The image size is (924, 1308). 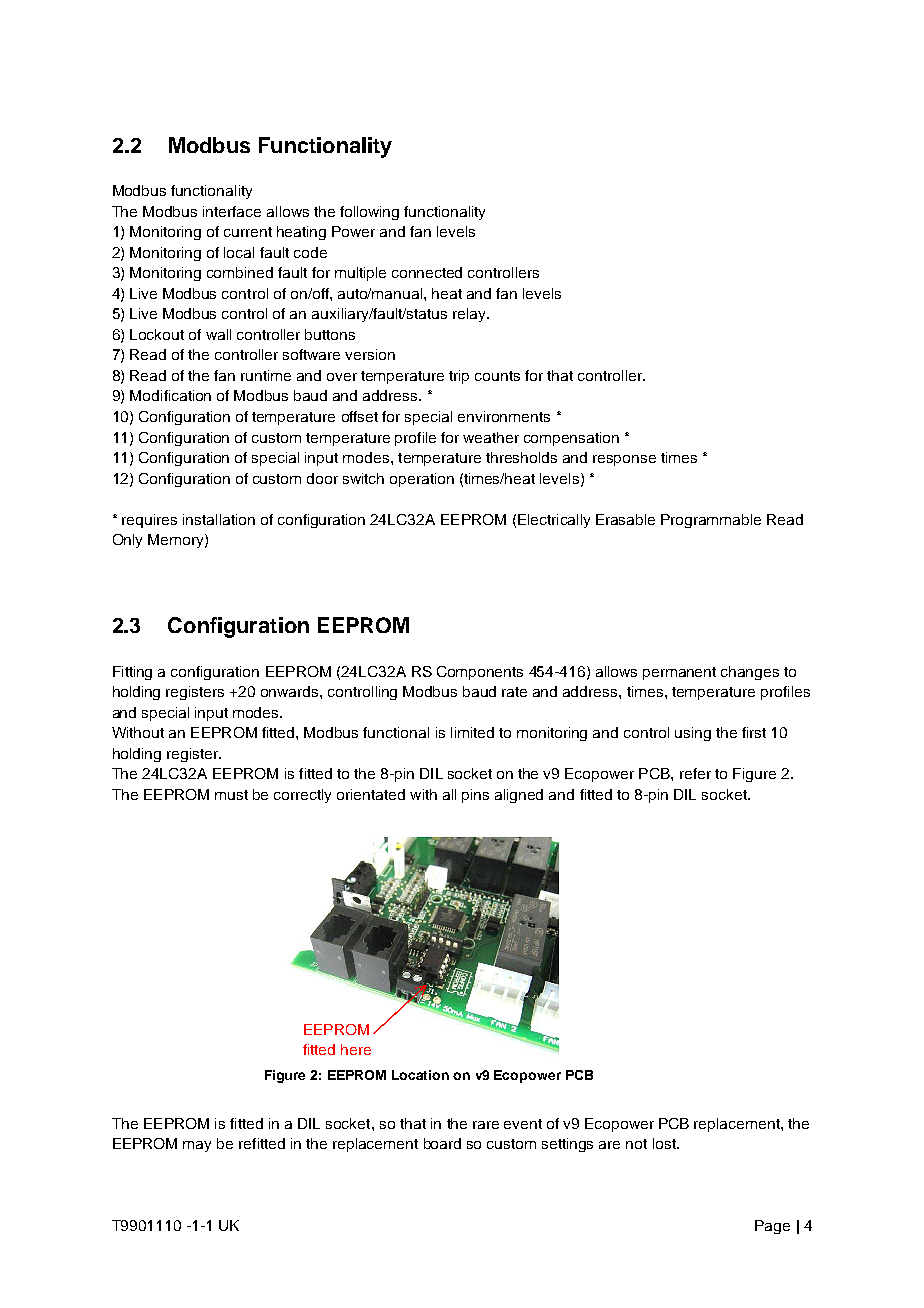 What do you see at coordinates (291, 691) in the page?
I see `onwards` at bounding box center [291, 691].
